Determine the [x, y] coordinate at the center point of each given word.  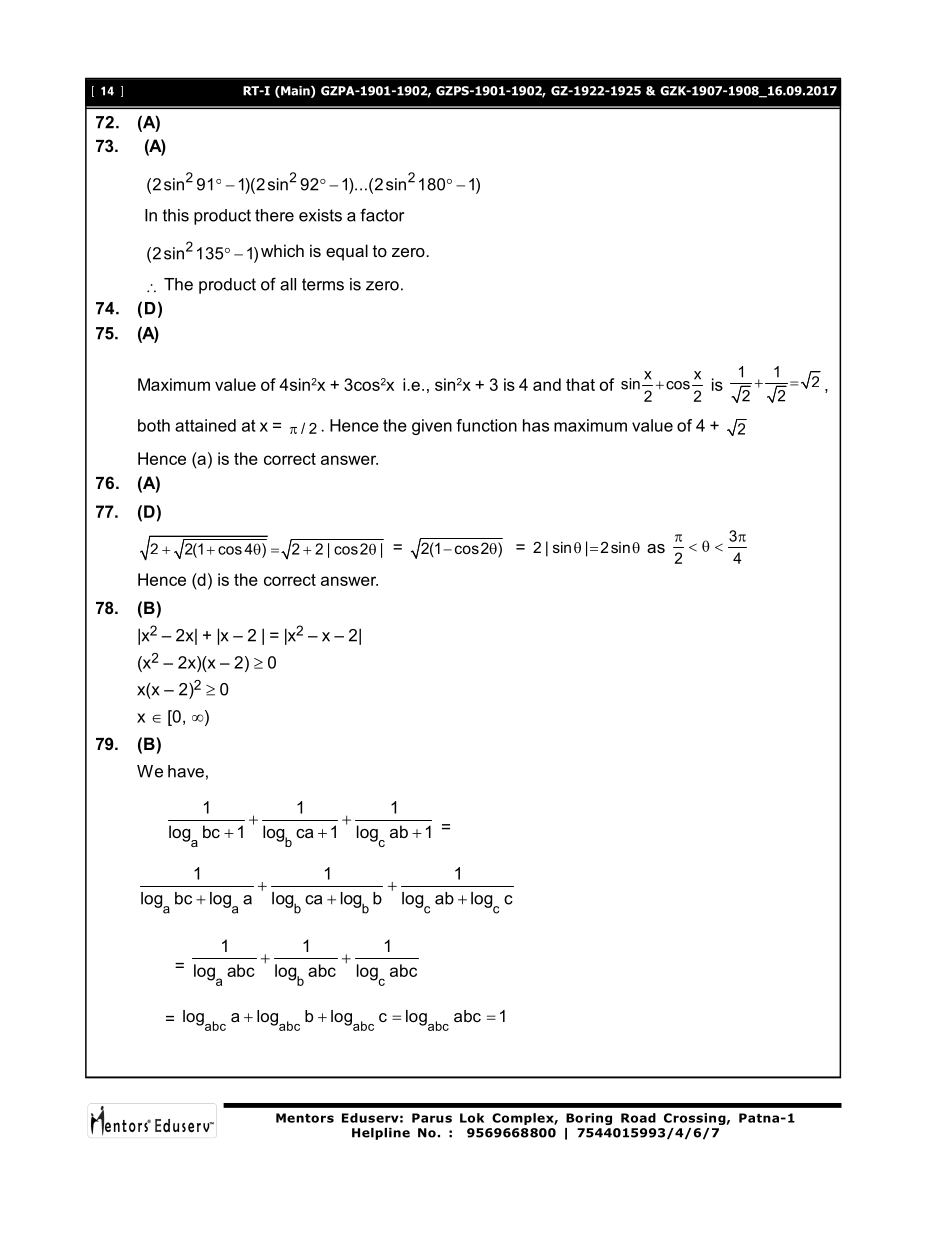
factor [382, 215]
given [432, 427]
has [536, 425]
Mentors [305, 1118]
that [580, 384]
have [186, 771]
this [176, 215]
